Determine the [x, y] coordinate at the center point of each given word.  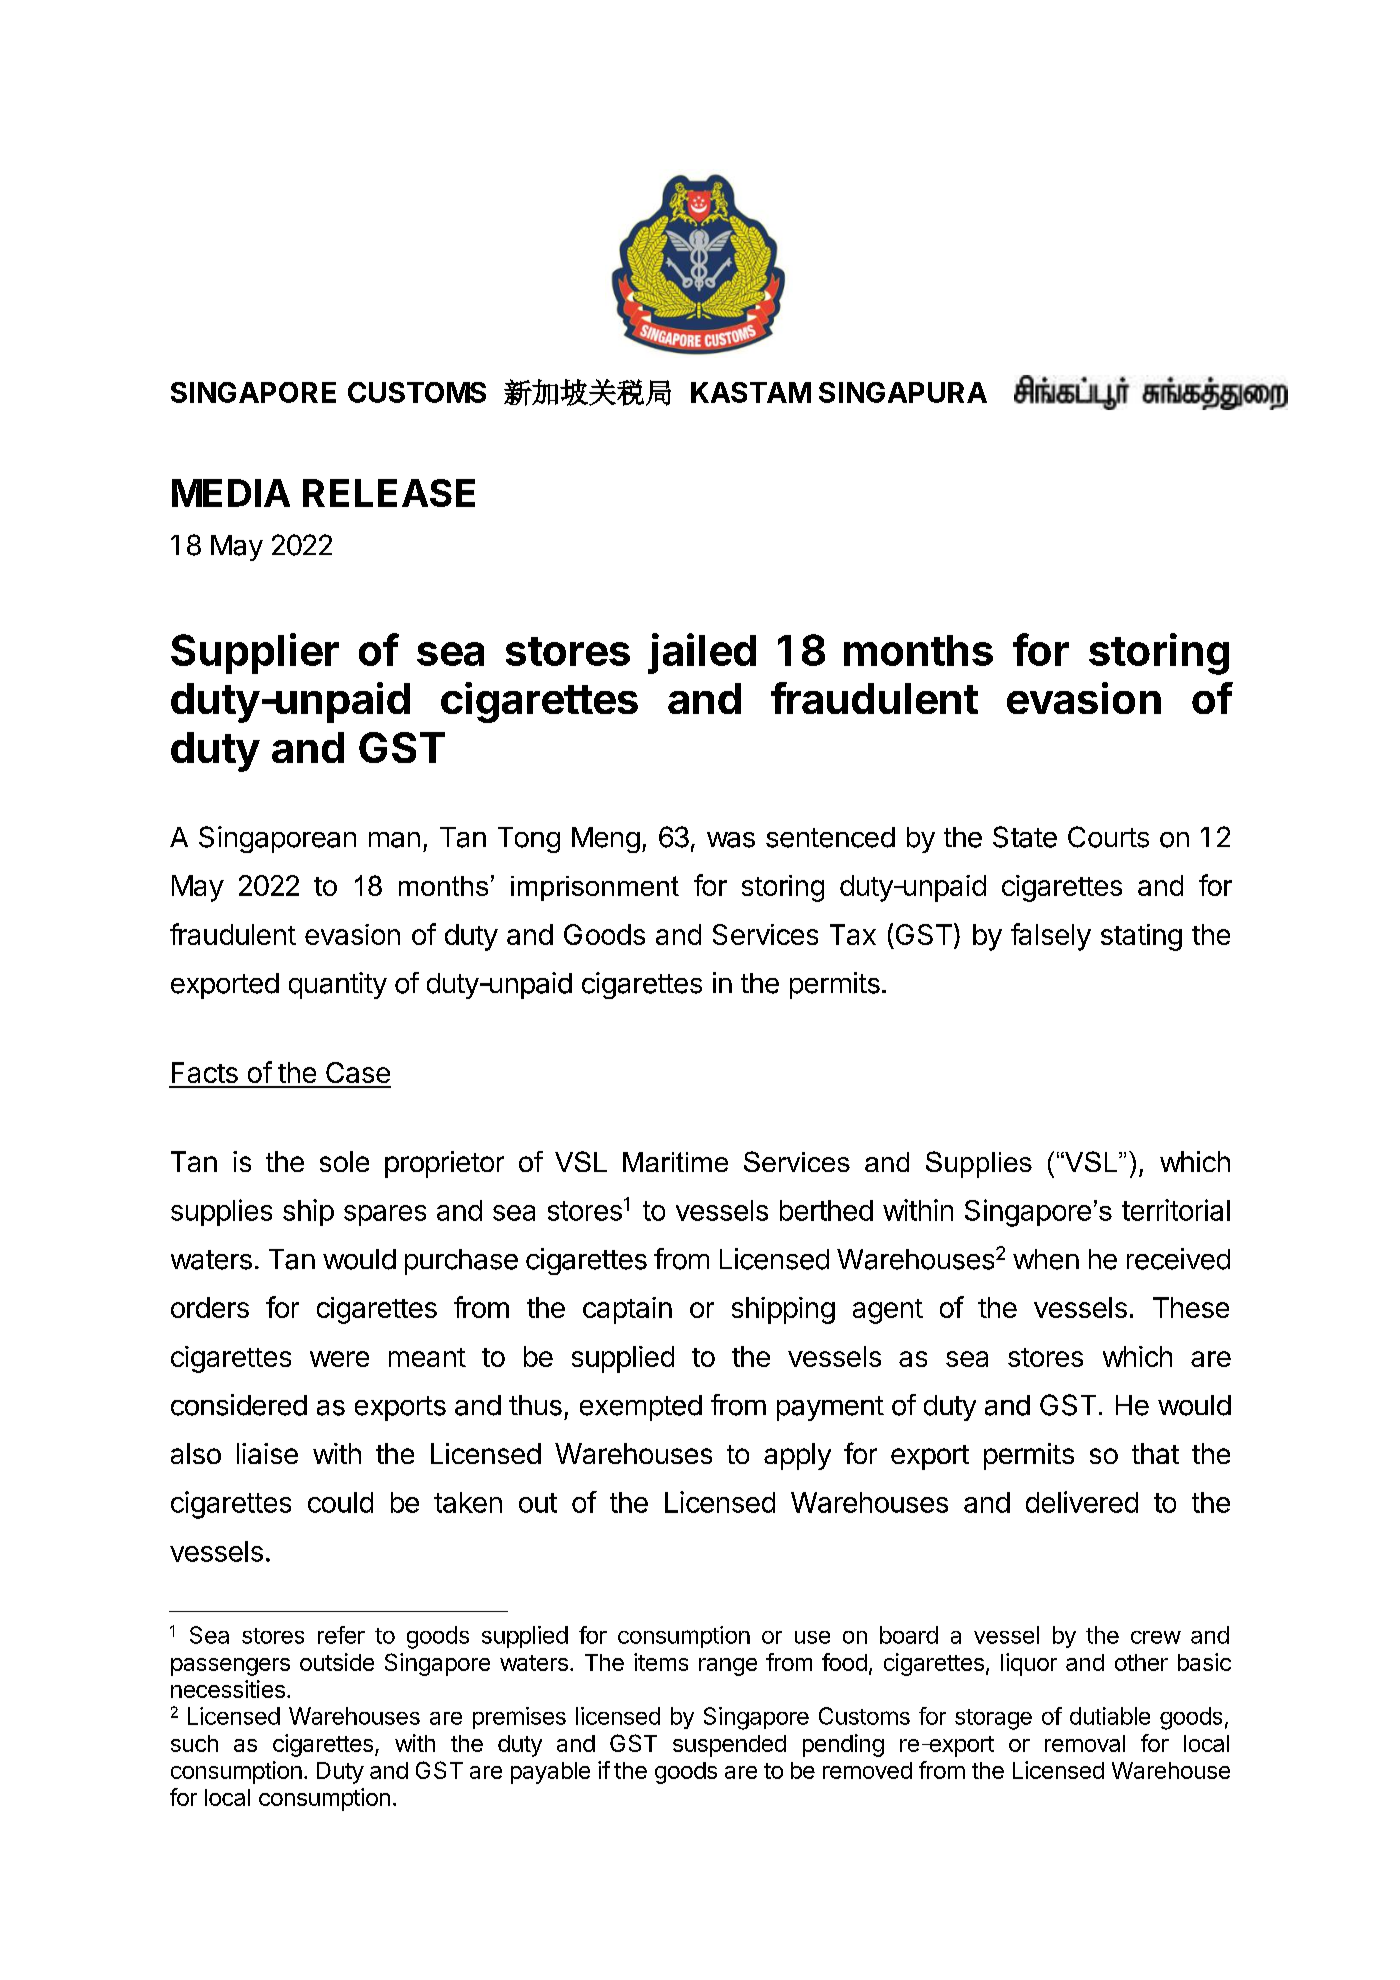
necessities [228, 1689]
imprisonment [595, 888]
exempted [641, 1408]
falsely [1051, 937]
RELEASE [389, 493]
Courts [1108, 837]
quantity [338, 985]
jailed [702, 653]
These [1191, 1307]
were [339, 1359]
